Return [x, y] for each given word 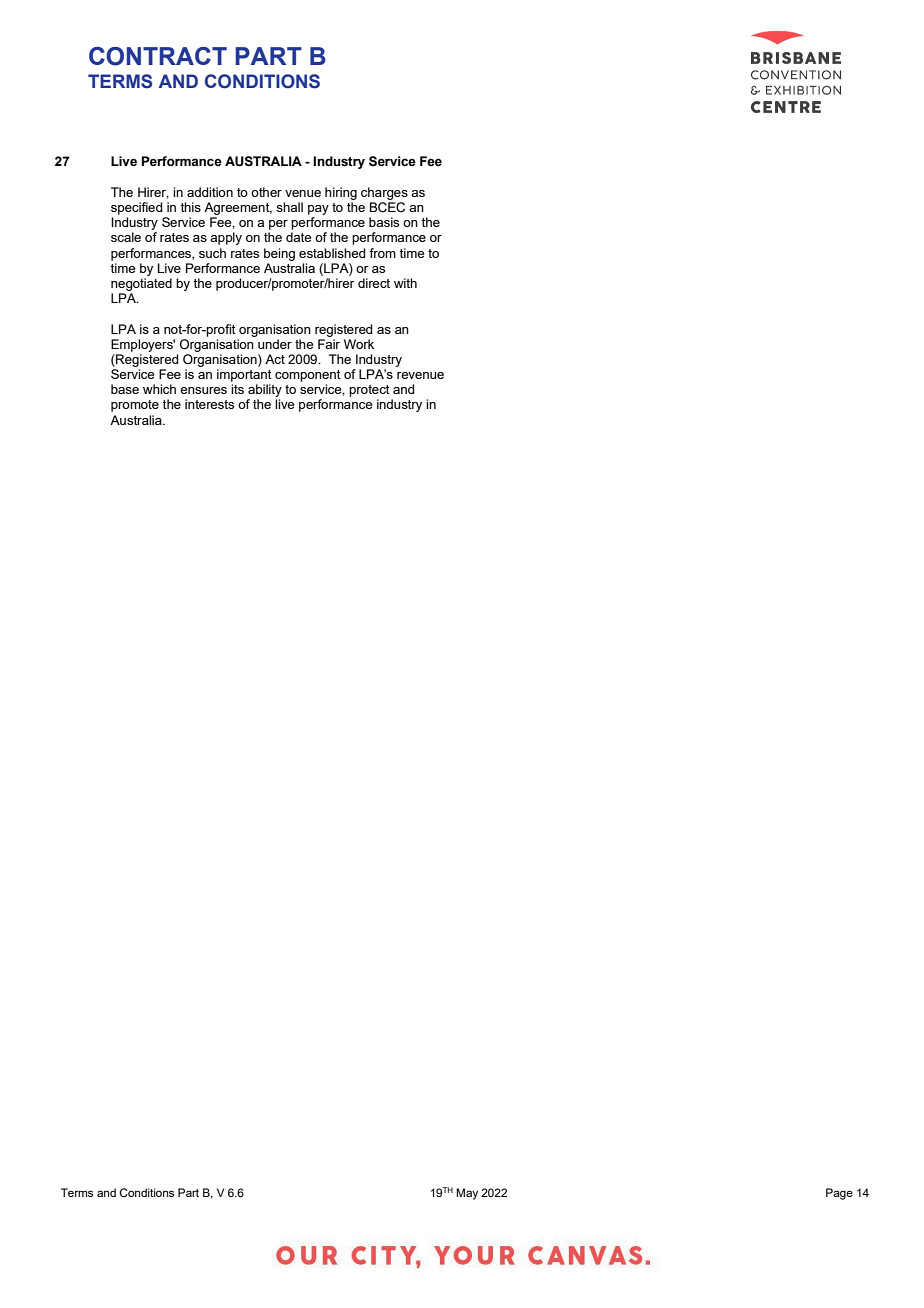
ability [264, 392]
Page [839, 1194]
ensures [203, 390]
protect [369, 391]
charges [384, 193]
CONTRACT [158, 56]
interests [209, 404]
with [405, 283]
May [467, 1194]
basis [384, 222]
